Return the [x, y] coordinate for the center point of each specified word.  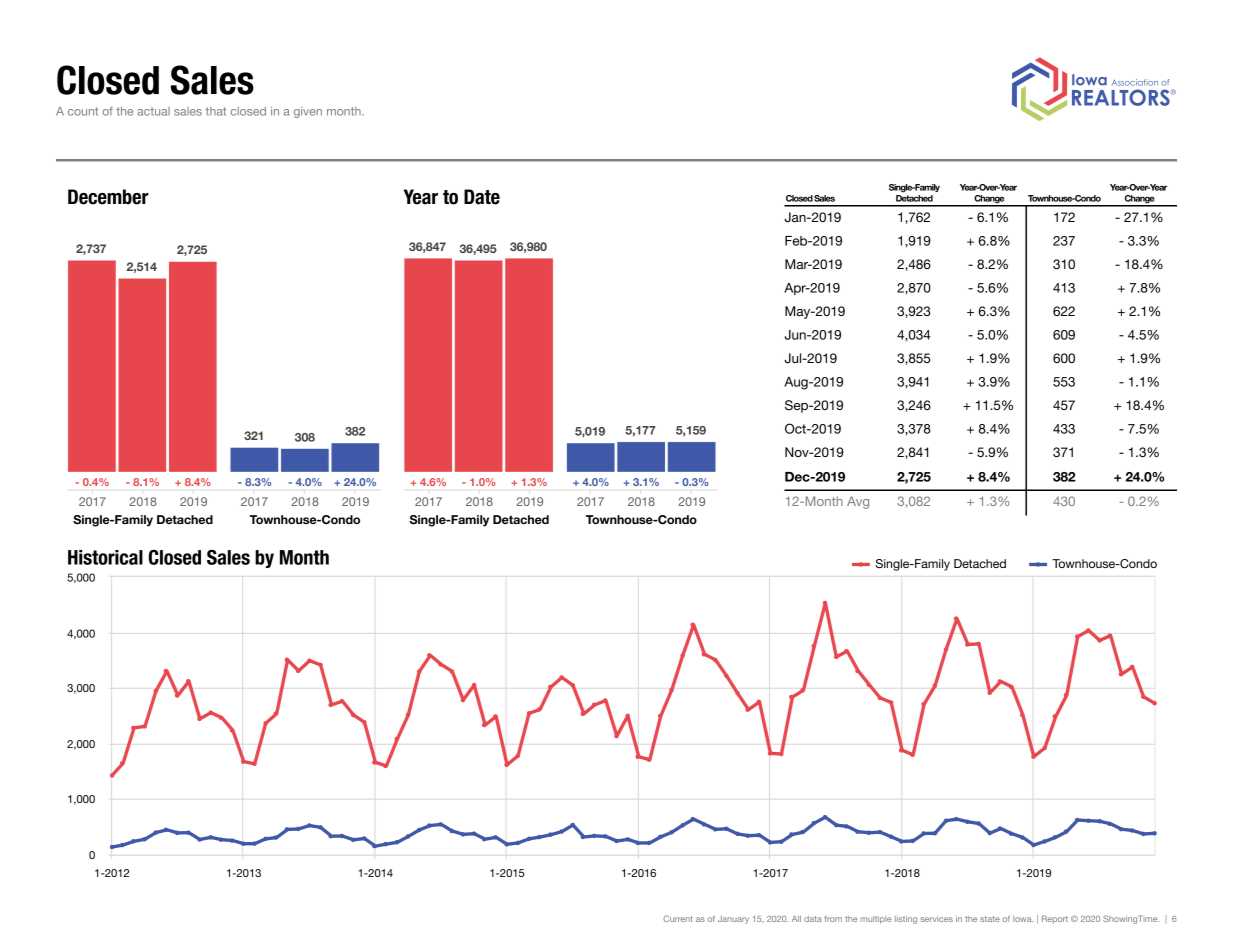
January [733, 920]
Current [678, 918]
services [936, 919]
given [308, 112]
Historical [105, 557]
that [216, 111]
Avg [858, 502]
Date [482, 197]
